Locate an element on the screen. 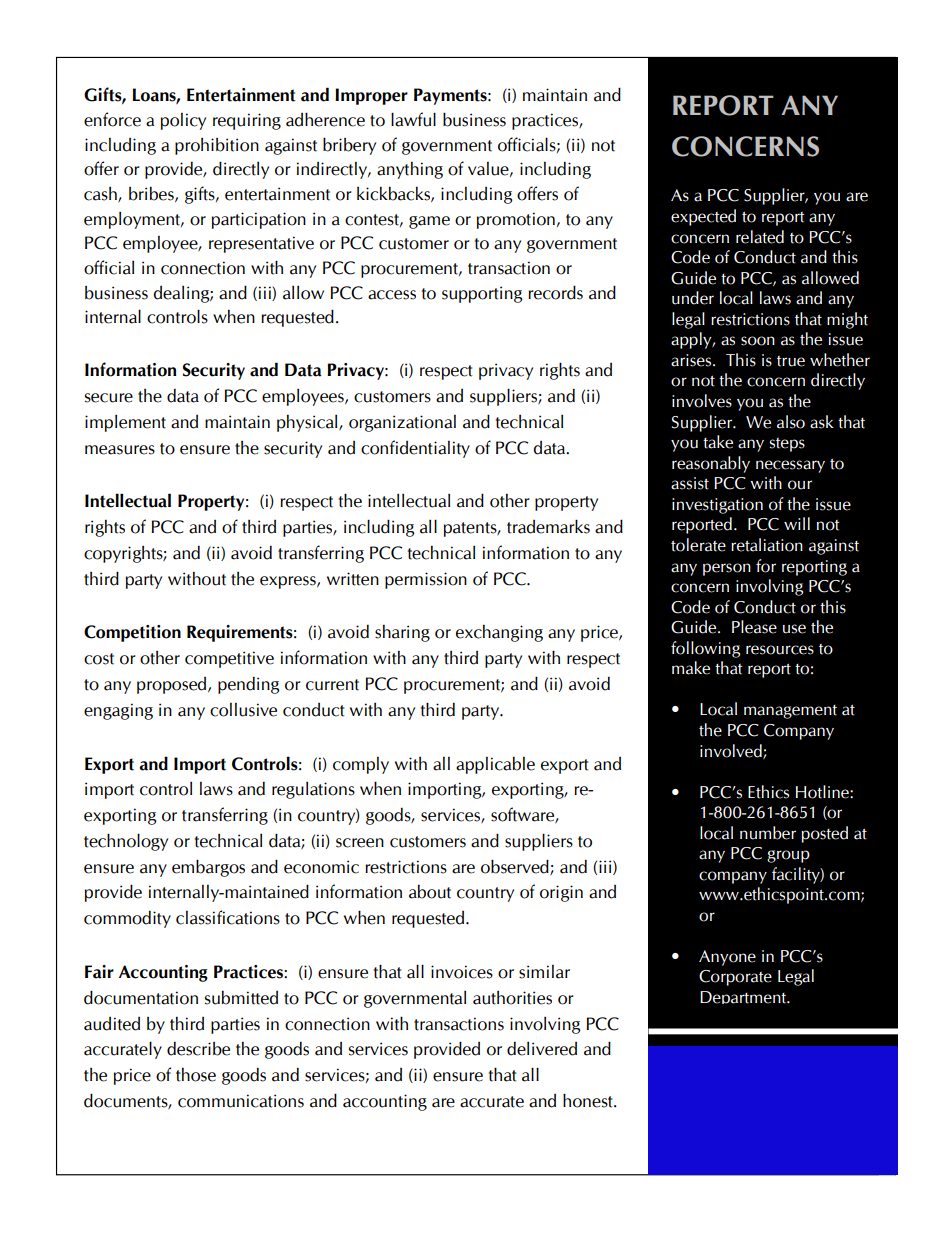 This screenshot has height=1233, width=952. lawful is located at coordinates (413, 119).
